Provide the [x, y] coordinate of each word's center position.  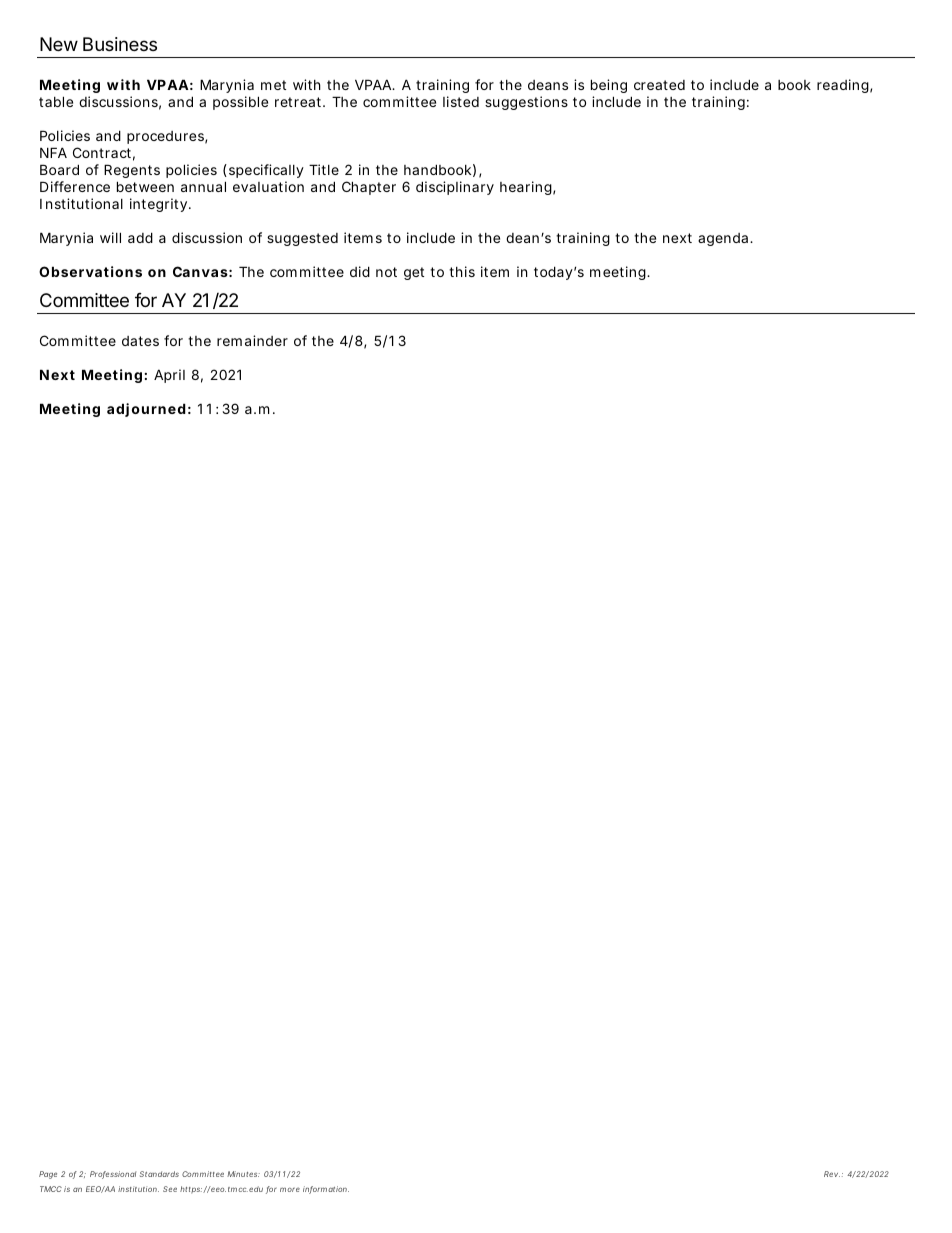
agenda [724, 239]
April [169, 376]
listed [461, 101]
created [659, 85]
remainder [252, 340]
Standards [159, 1174]
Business [120, 44]
